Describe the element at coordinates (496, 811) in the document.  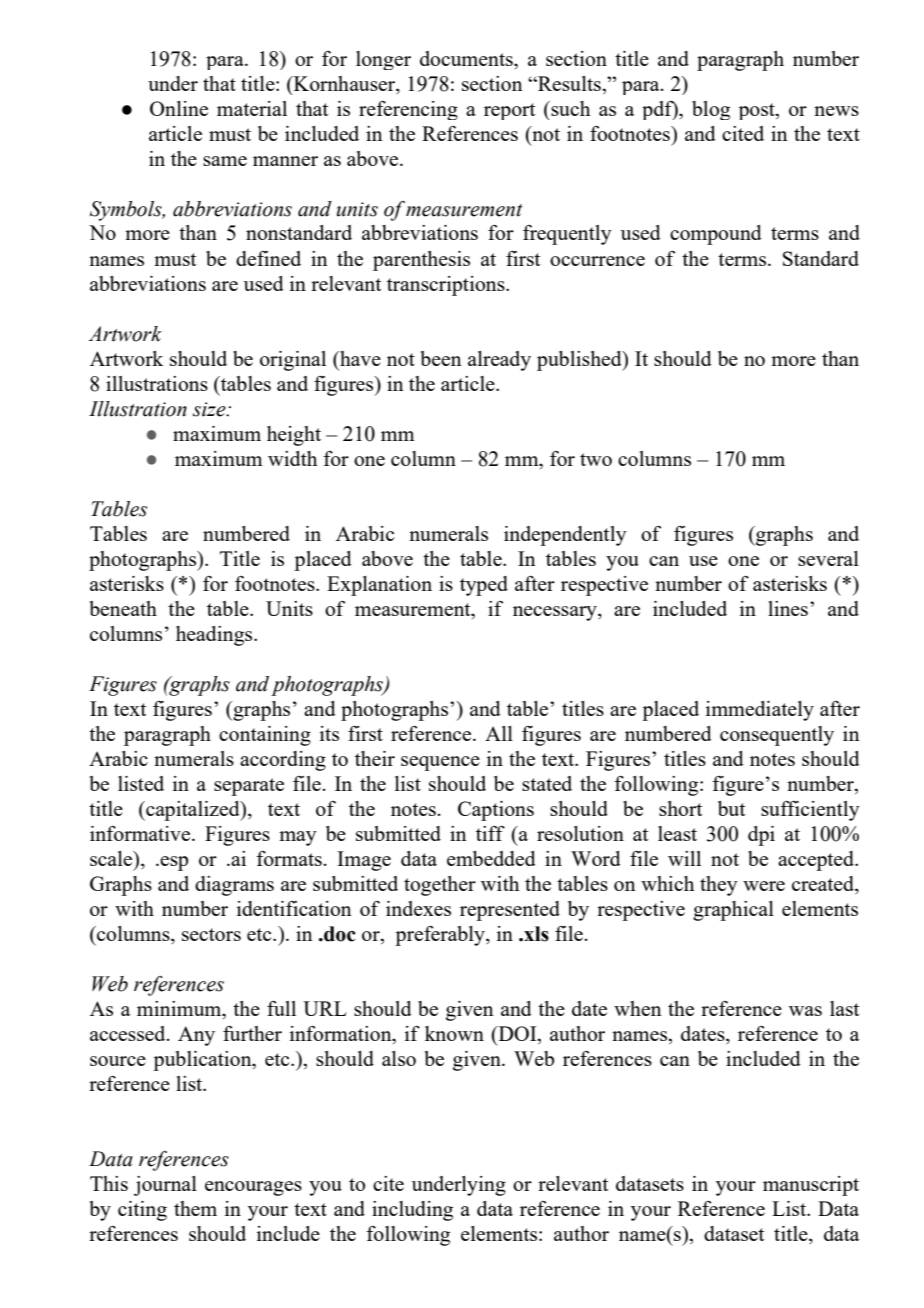
I see `Captions` at that location.
